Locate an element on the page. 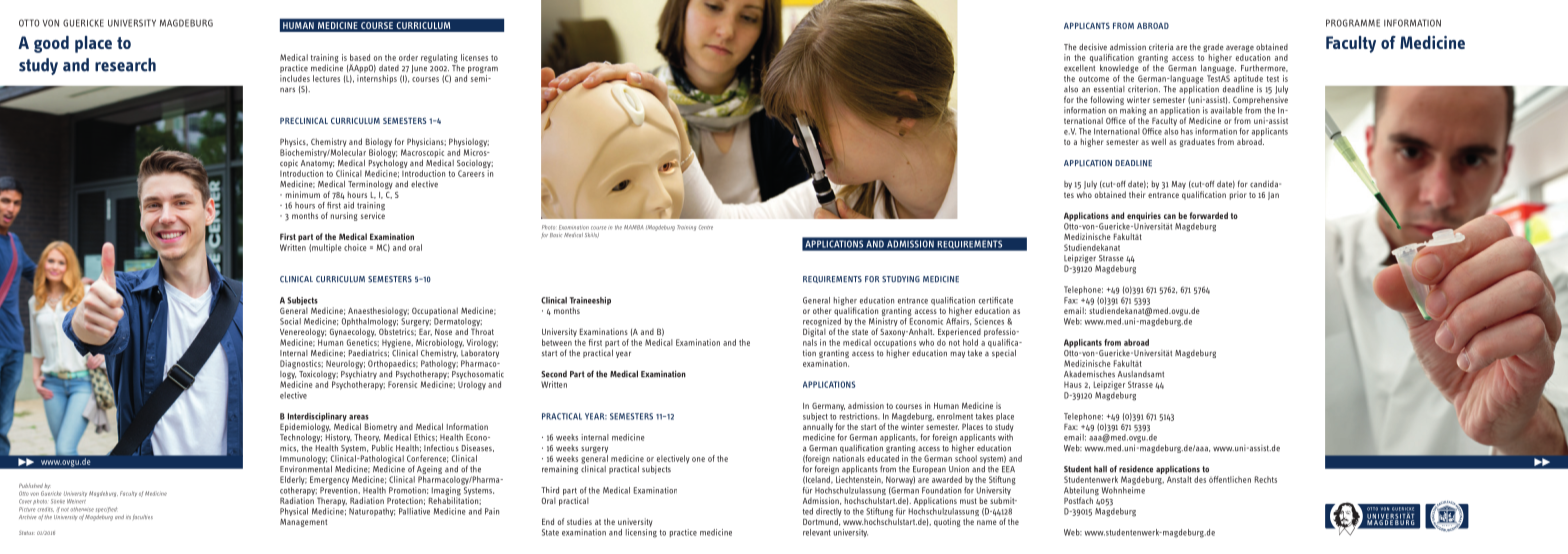  Haus is located at coordinates (1073, 385).
